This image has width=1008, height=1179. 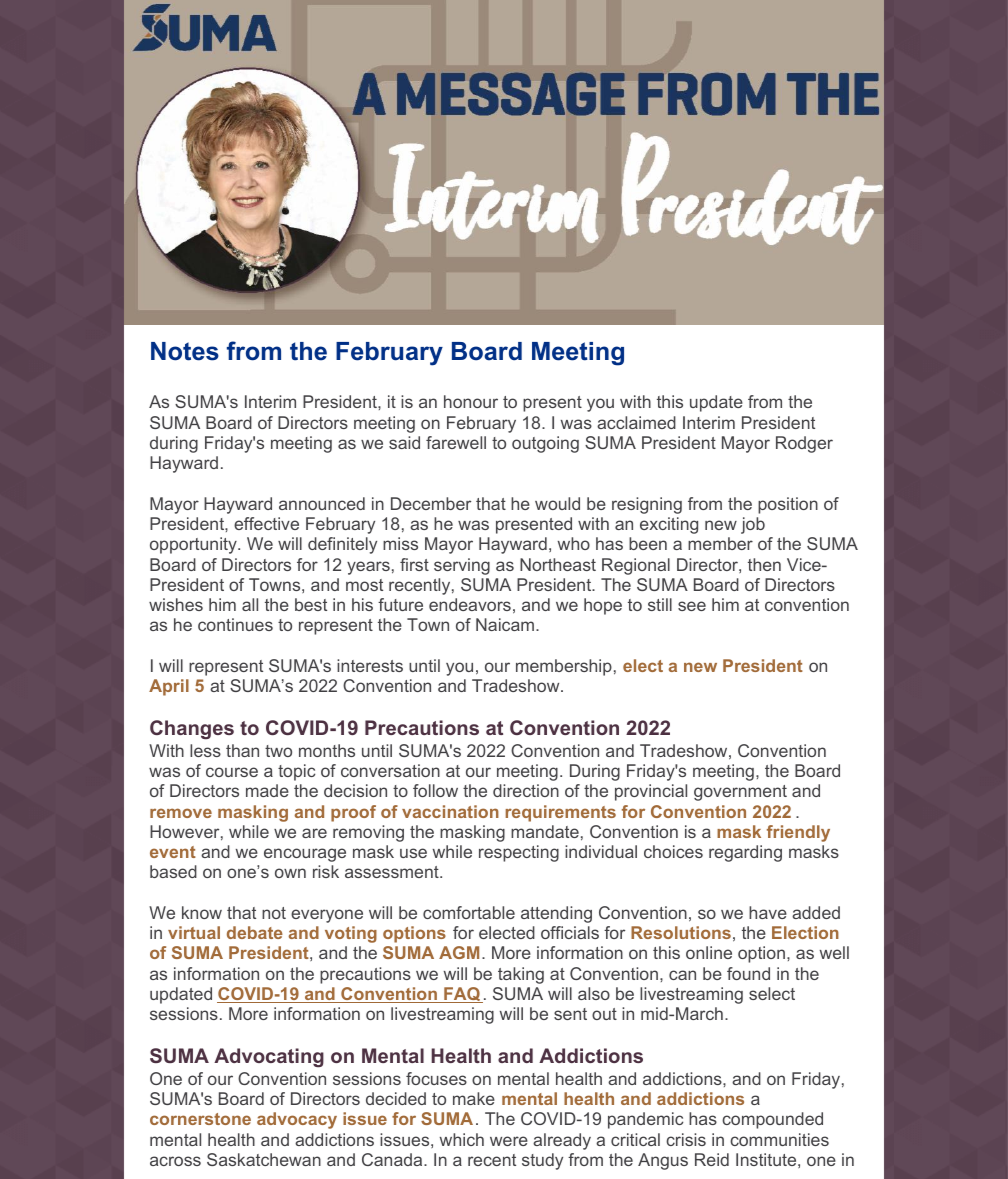 What do you see at coordinates (459, 952) in the image?
I see `AGM` at bounding box center [459, 952].
